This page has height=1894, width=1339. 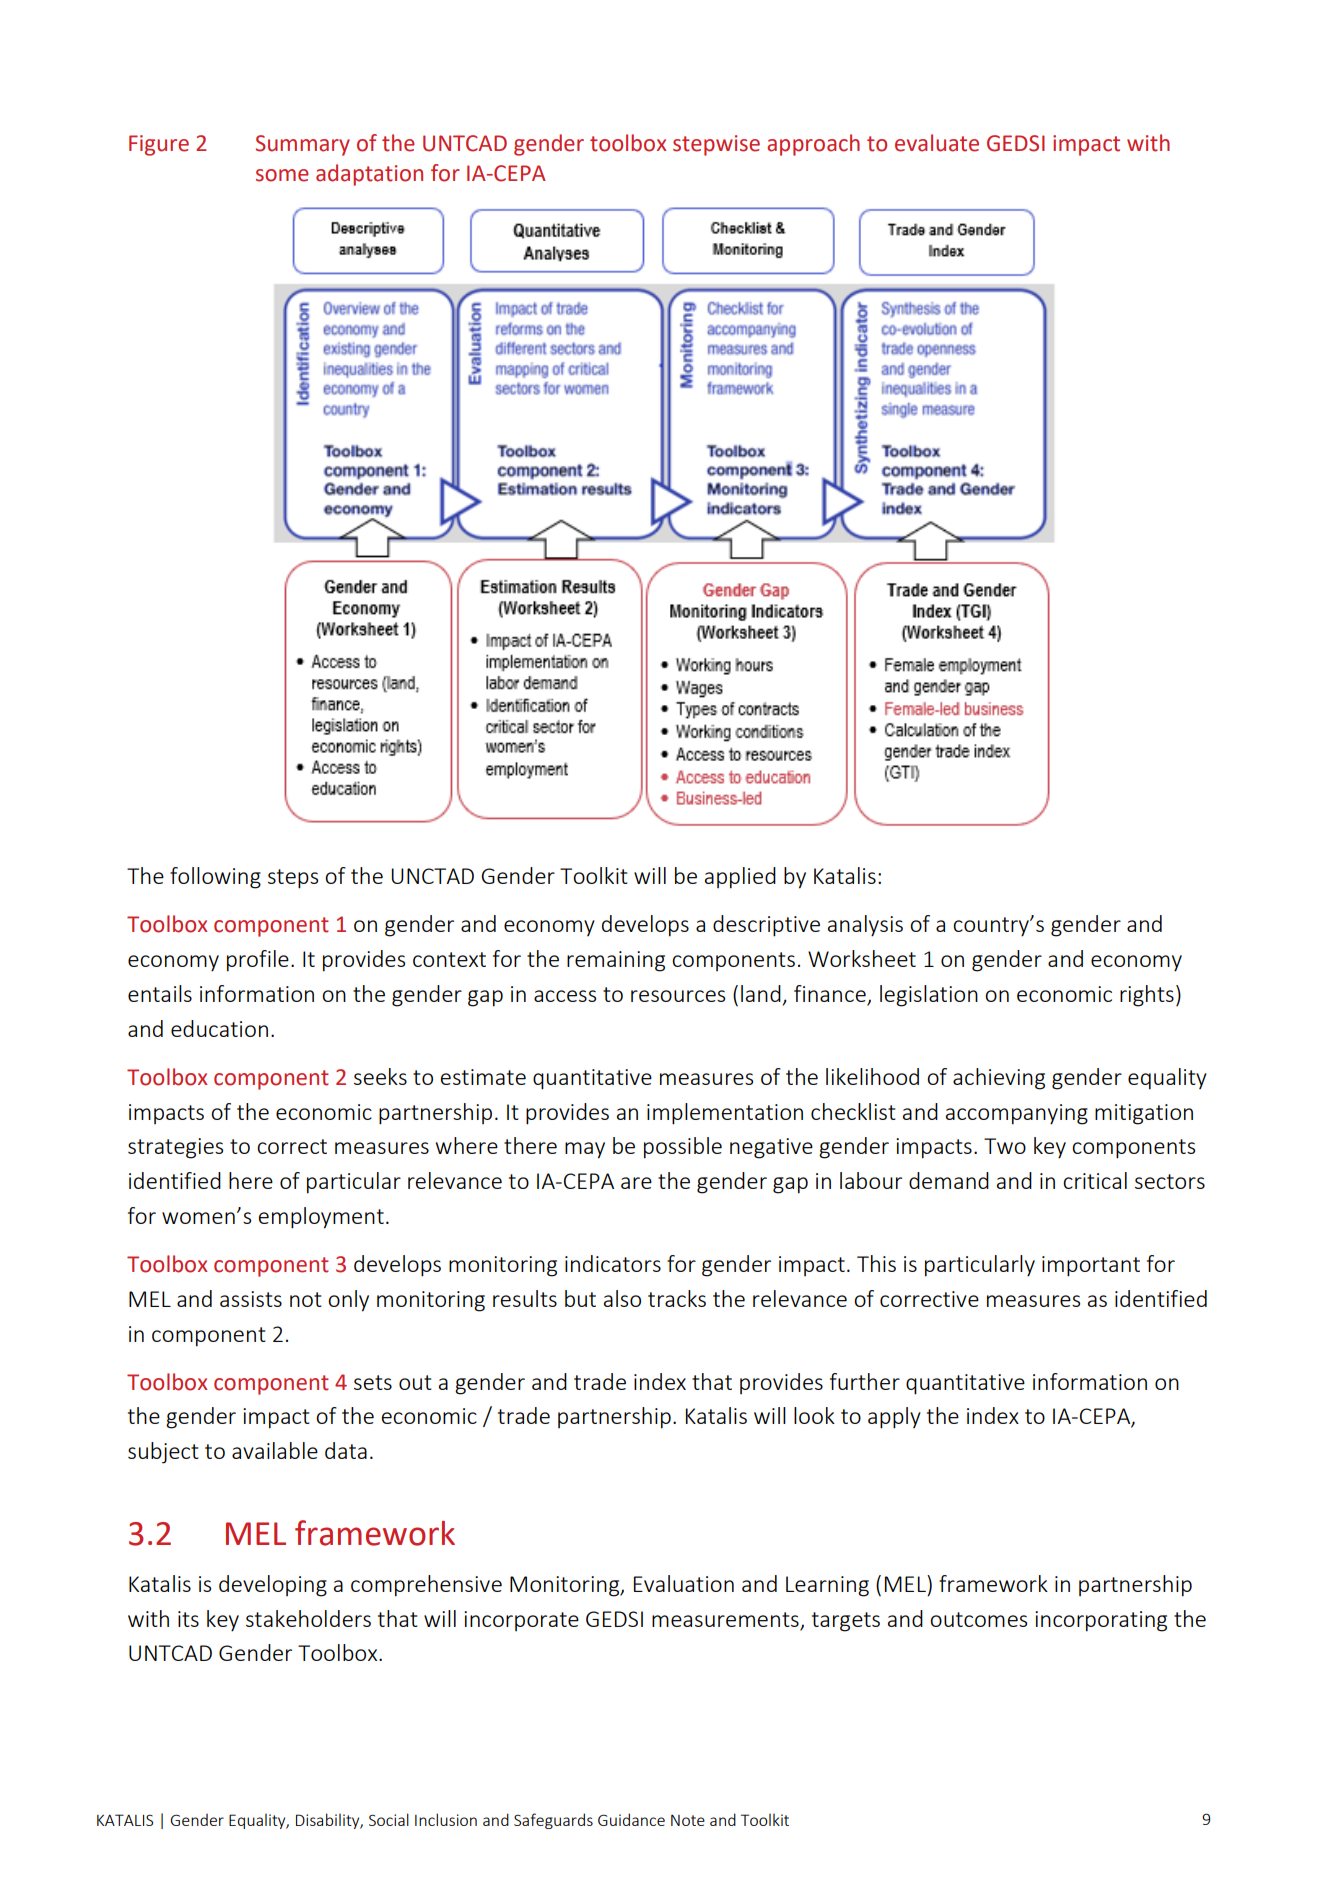 What do you see at coordinates (678, 996) in the page?
I see `resources` at bounding box center [678, 996].
